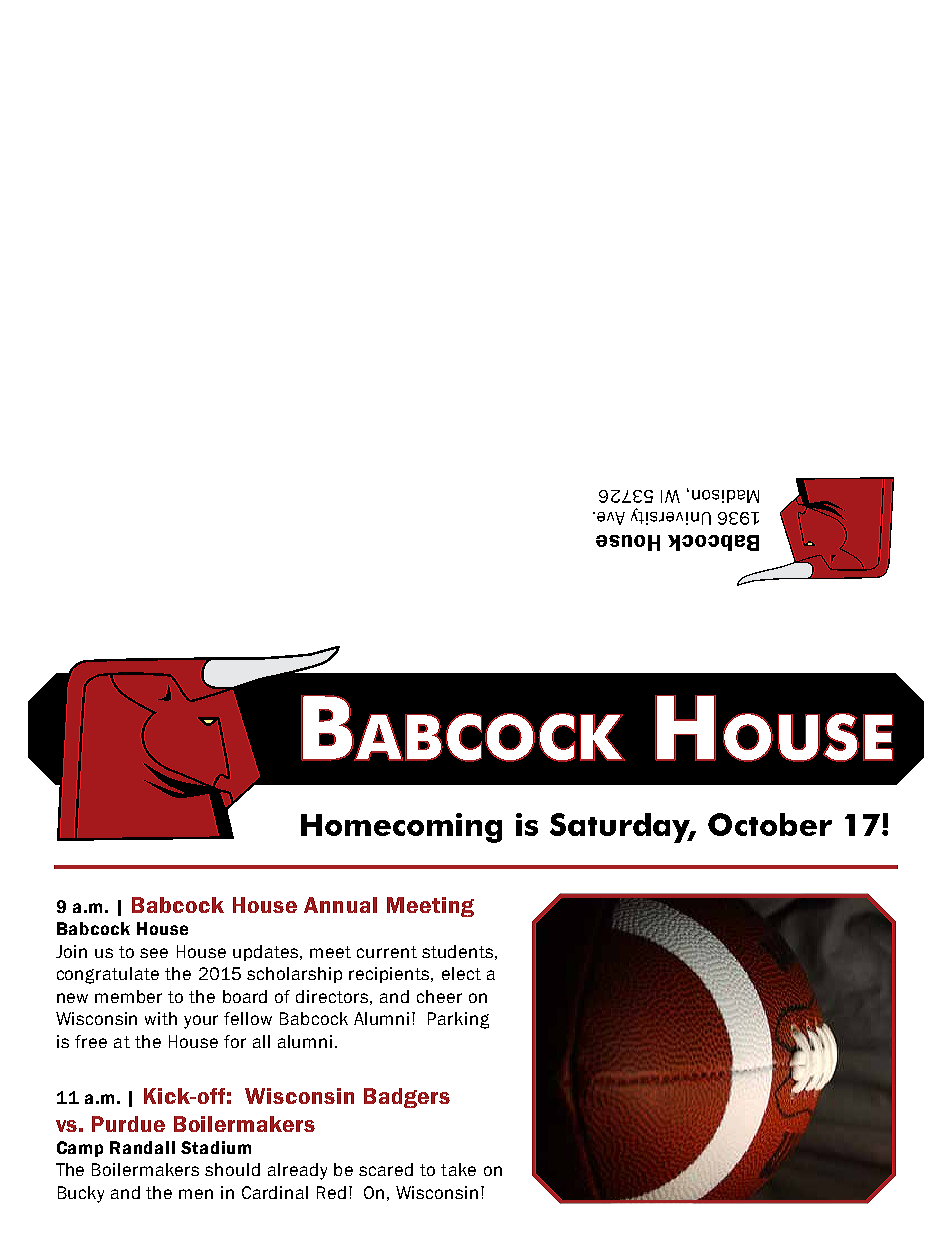  Describe the element at coordinates (401, 828) in the image. I see `Homecoming` at that location.
